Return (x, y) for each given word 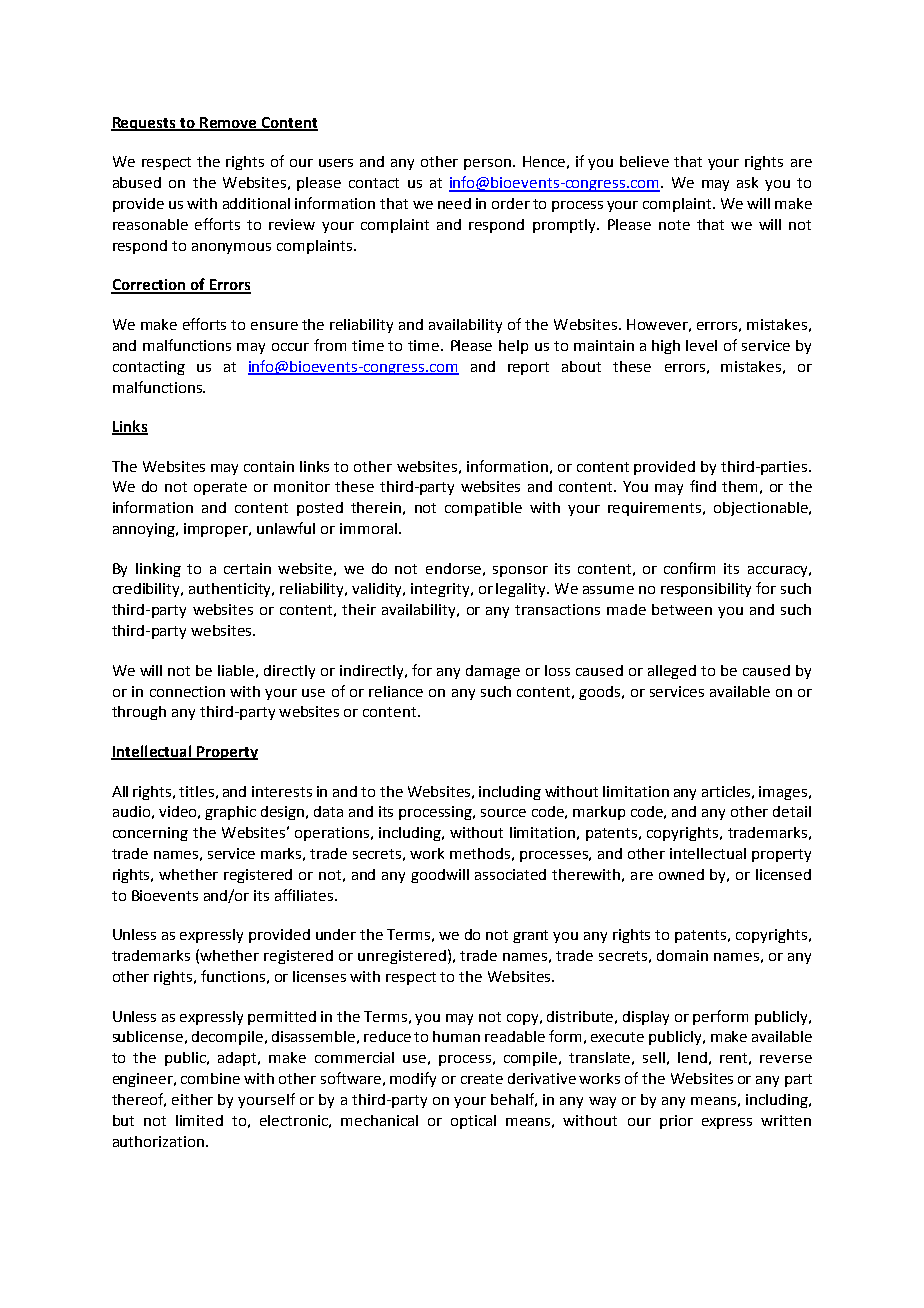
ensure (274, 326)
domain (682, 955)
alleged (672, 672)
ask (747, 182)
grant (530, 936)
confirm (689, 568)
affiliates (305, 895)
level (701, 345)
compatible (483, 509)
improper (217, 530)
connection (187, 691)
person (489, 164)
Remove (228, 124)
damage (493, 672)
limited (199, 1120)
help (513, 347)
